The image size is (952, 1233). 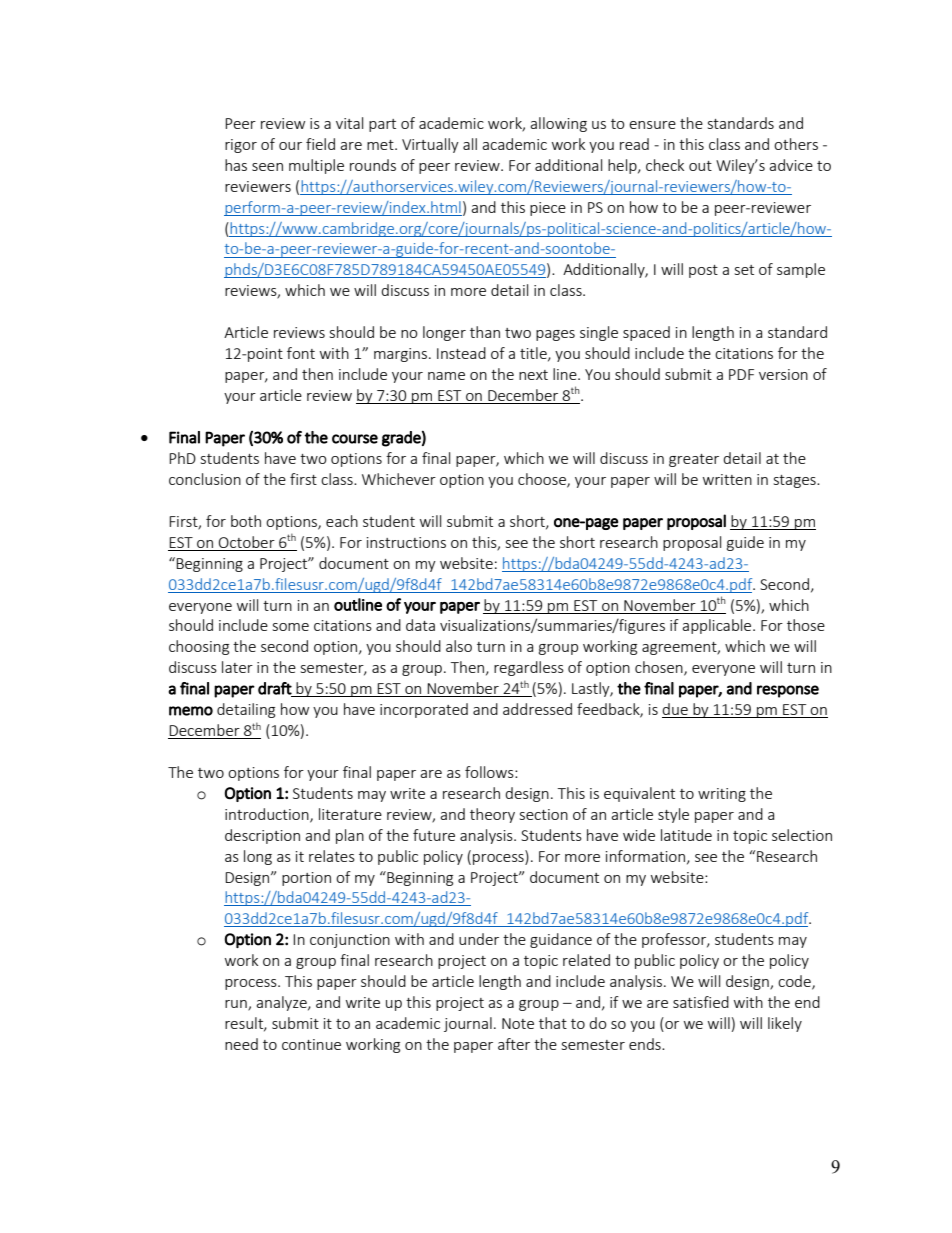 I want to click on seen, so click(x=267, y=167).
